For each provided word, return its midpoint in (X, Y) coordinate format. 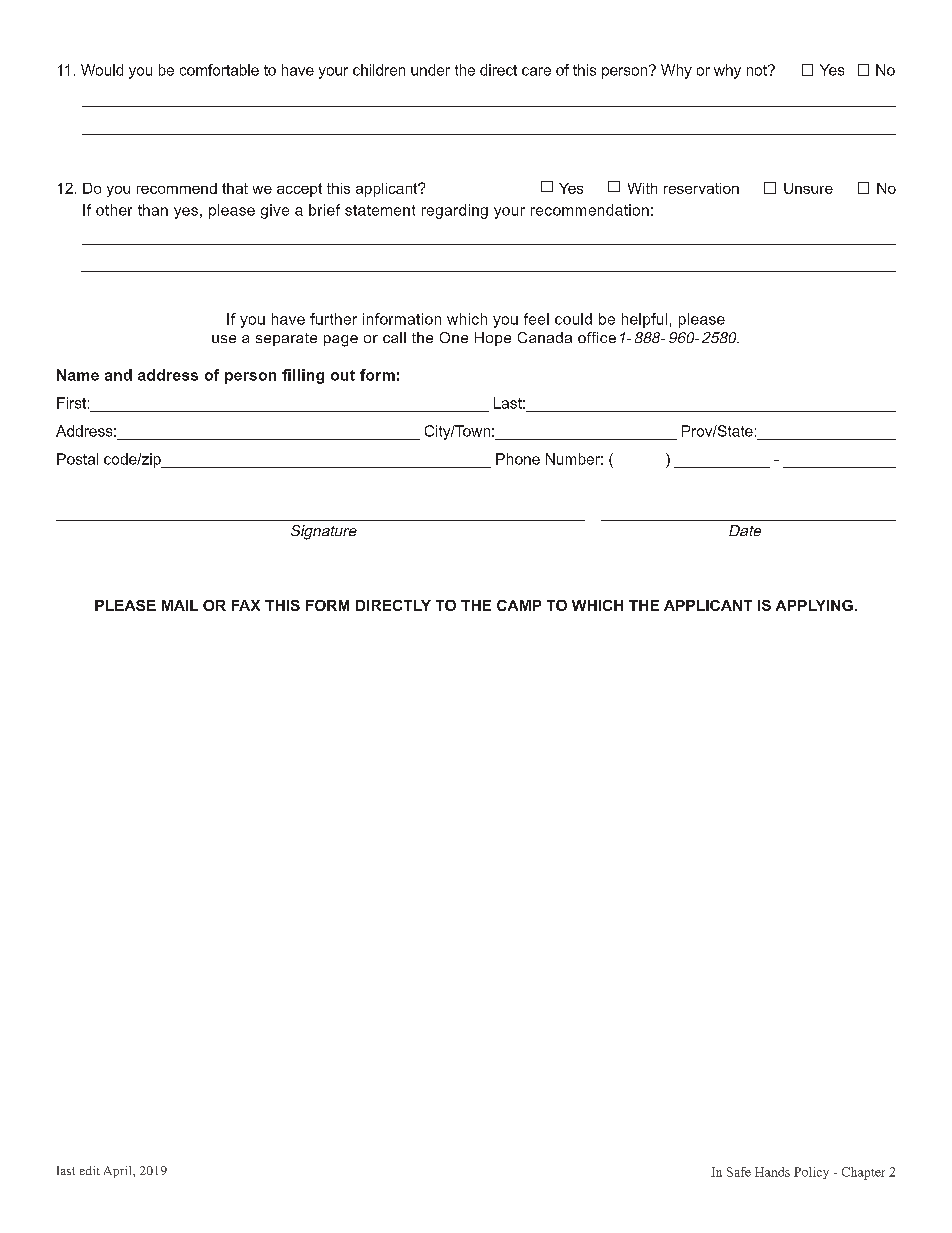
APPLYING (814, 605)
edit (90, 1170)
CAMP (519, 605)
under (430, 70)
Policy (811, 1173)
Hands (772, 1172)
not (758, 70)
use (224, 339)
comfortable (219, 70)
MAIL (180, 605)
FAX (246, 605)
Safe (739, 1172)
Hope (493, 339)
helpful (644, 320)
